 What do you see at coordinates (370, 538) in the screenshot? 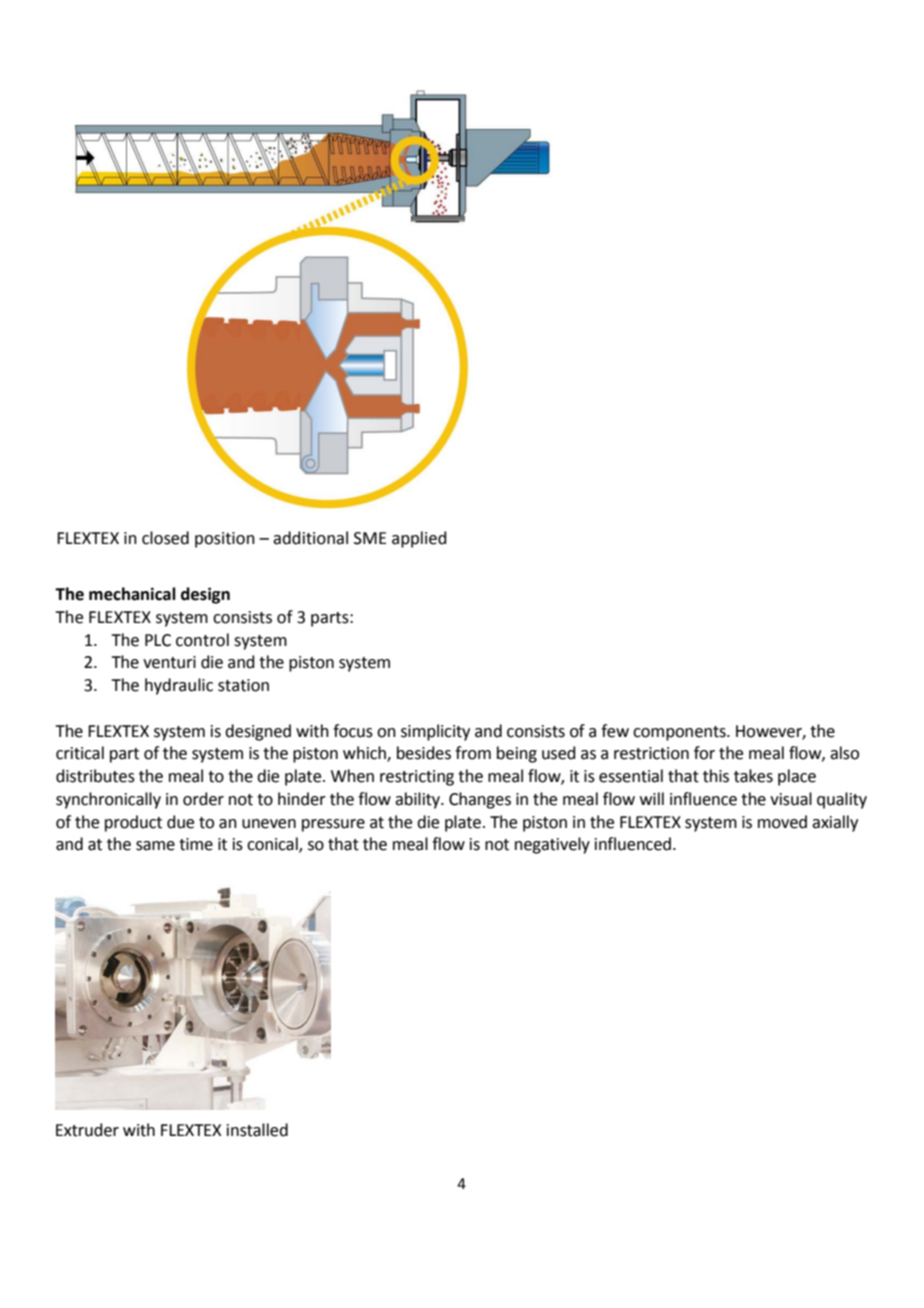
I see `SME` at bounding box center [370, 538].
